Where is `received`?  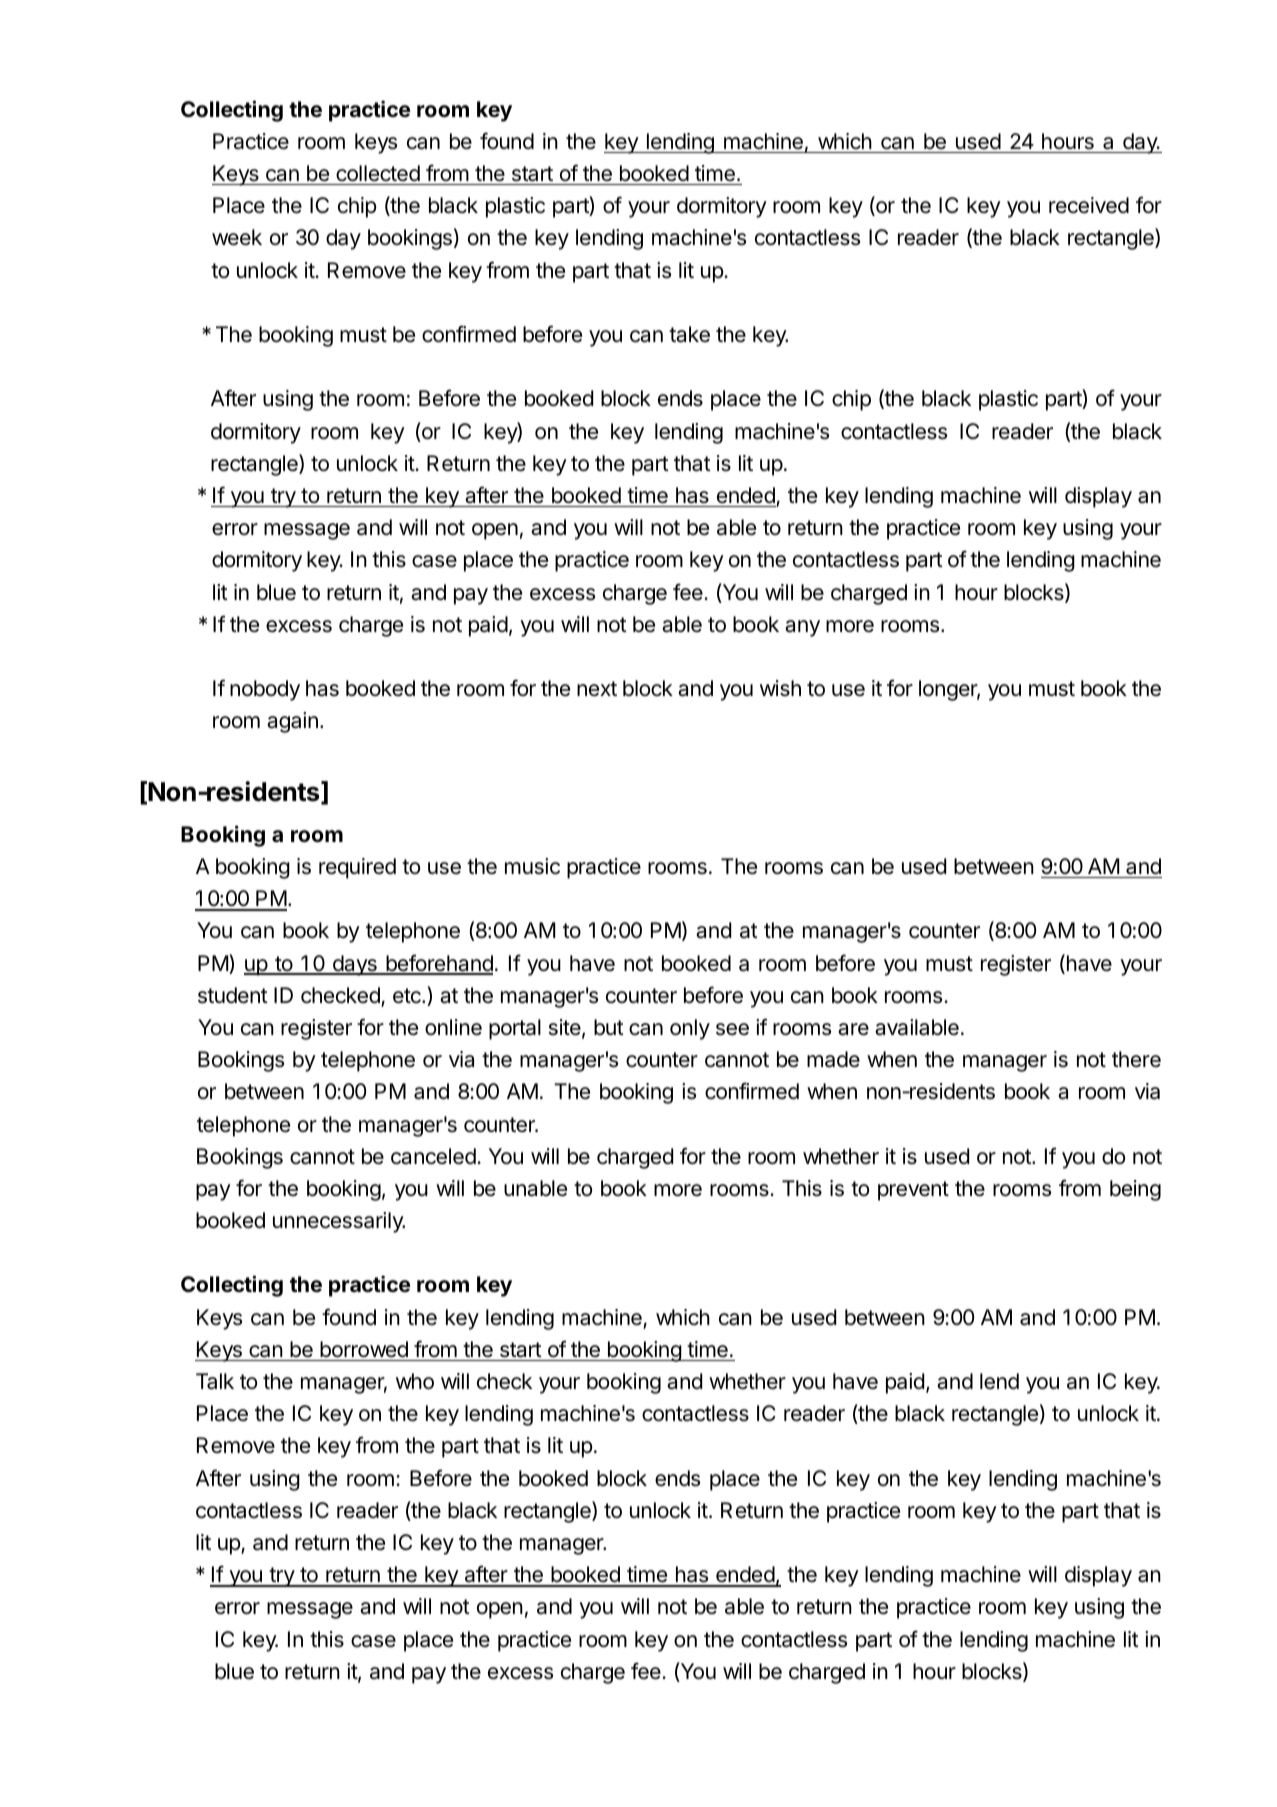 received is located at coordinates (1089, 205).
